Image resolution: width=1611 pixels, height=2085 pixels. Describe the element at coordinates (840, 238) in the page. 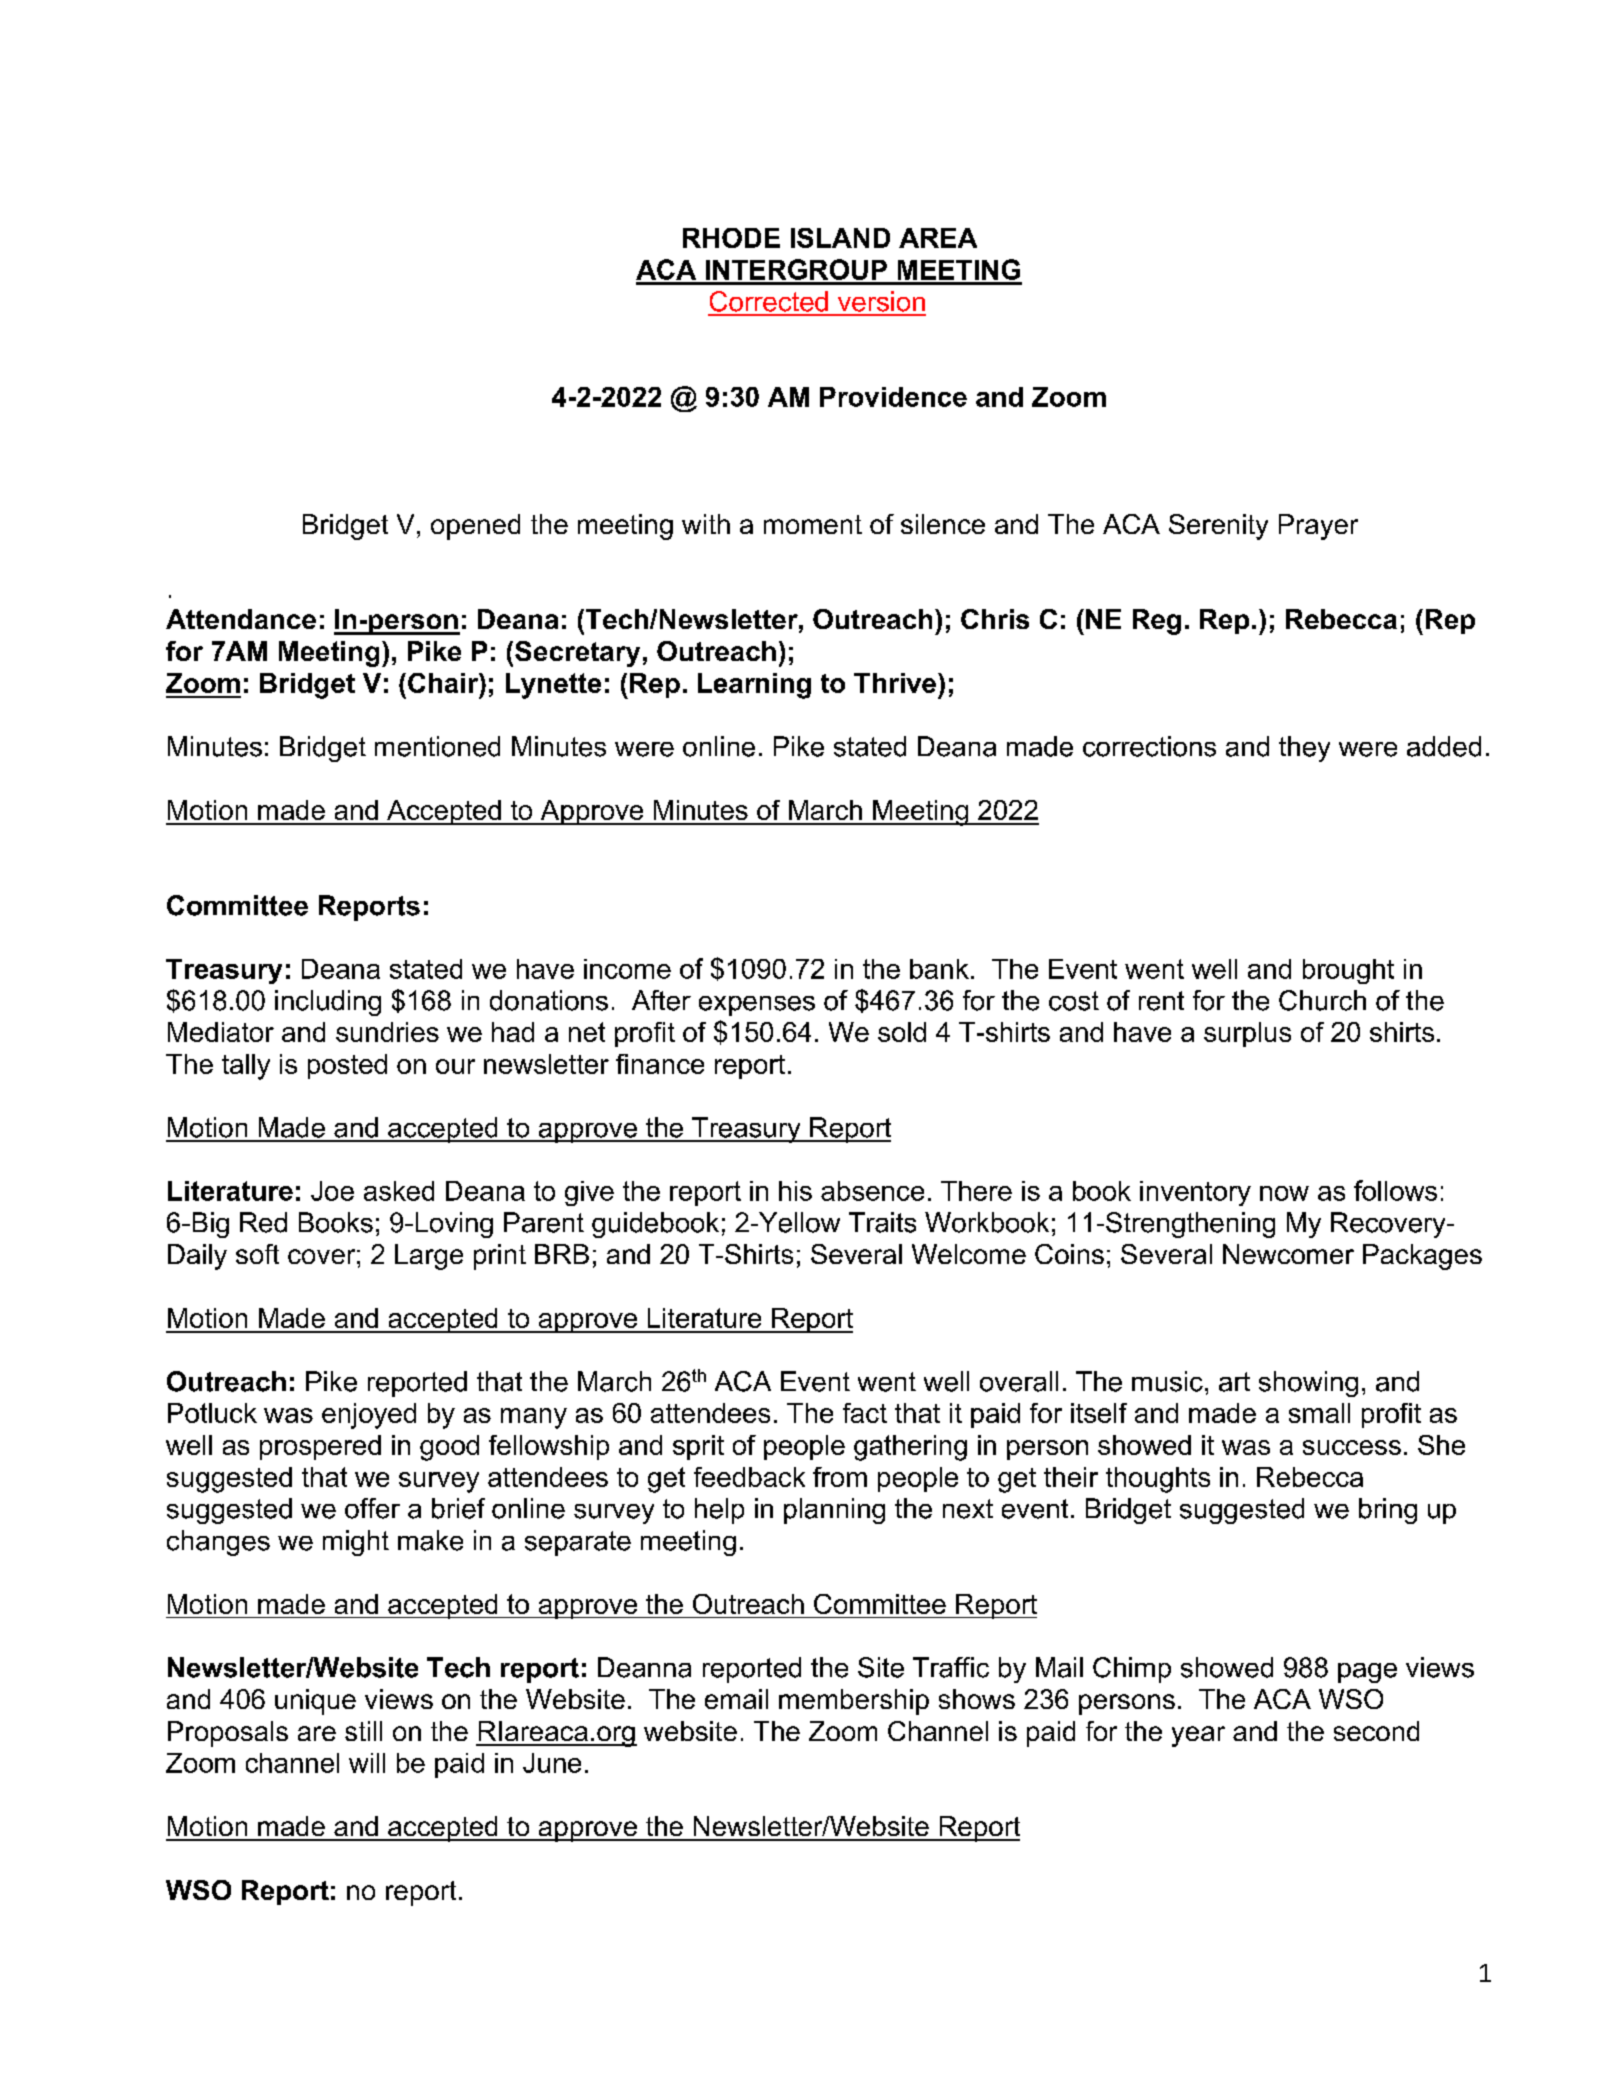

I see `ISLAND` at that location.
